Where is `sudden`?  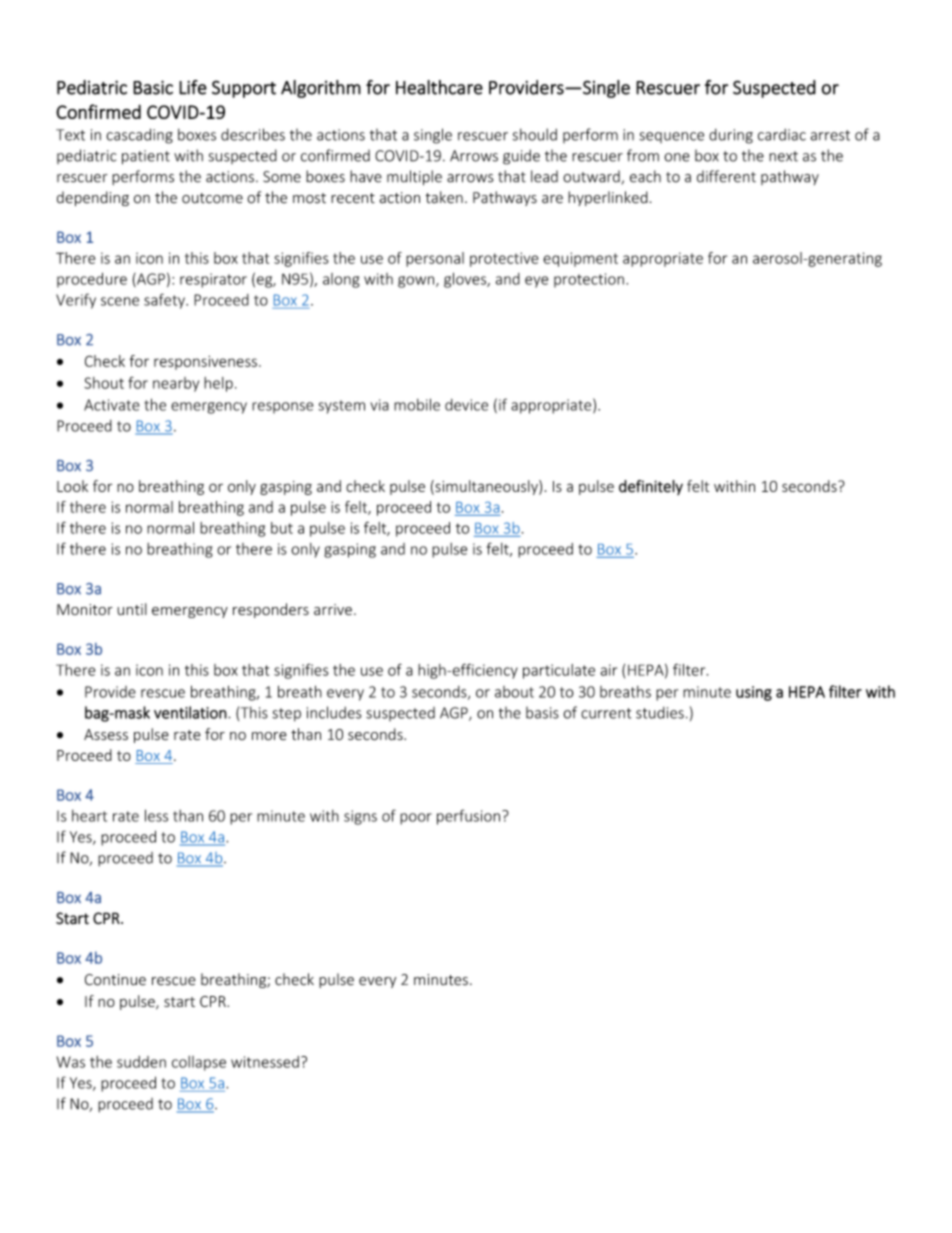
sudden is located at coordinates (141, 1062).
